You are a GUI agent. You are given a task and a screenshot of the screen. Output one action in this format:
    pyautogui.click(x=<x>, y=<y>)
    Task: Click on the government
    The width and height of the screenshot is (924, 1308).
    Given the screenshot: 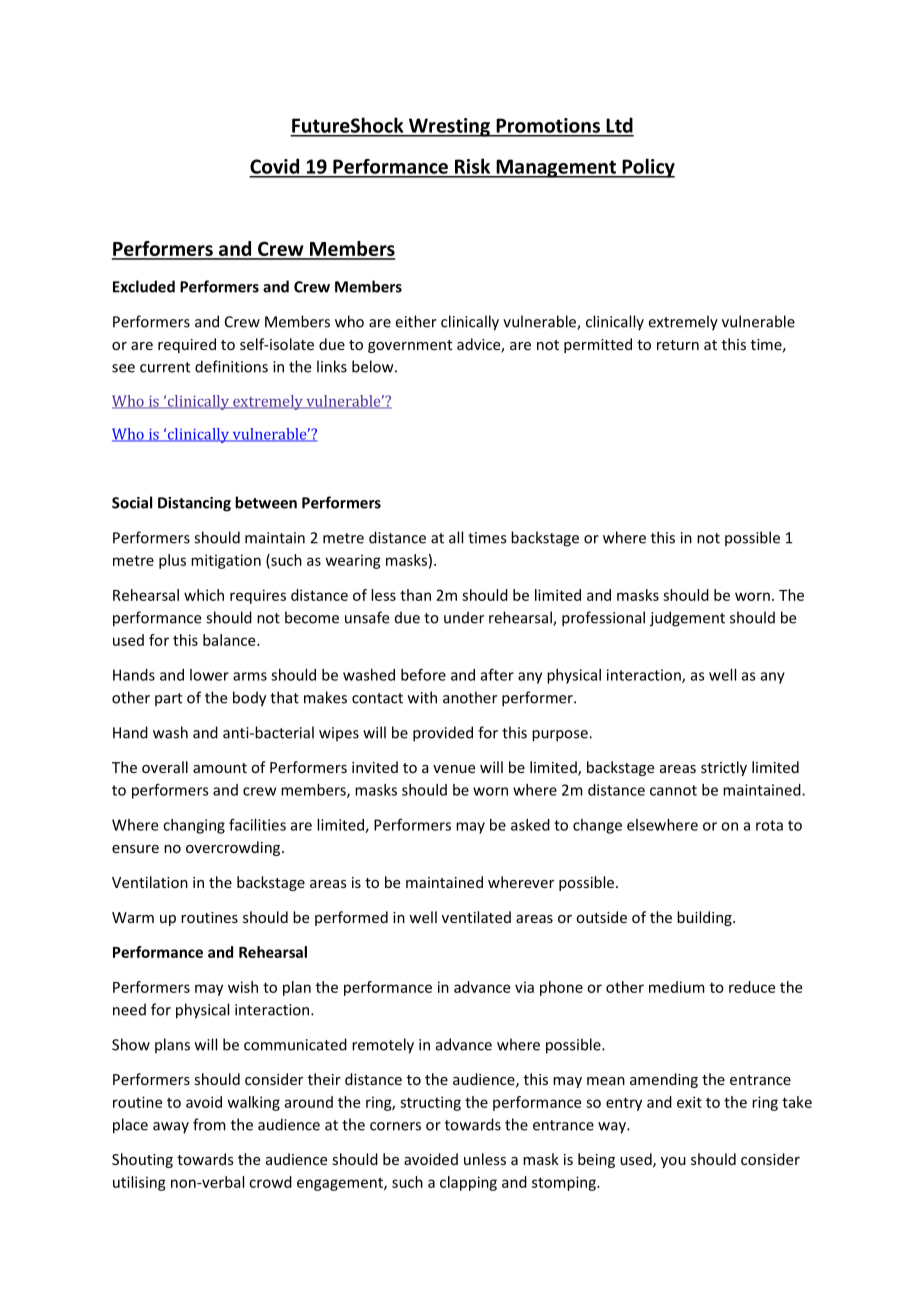 What is the action you would take?
    pyautogui.click(x=410, y=346)
